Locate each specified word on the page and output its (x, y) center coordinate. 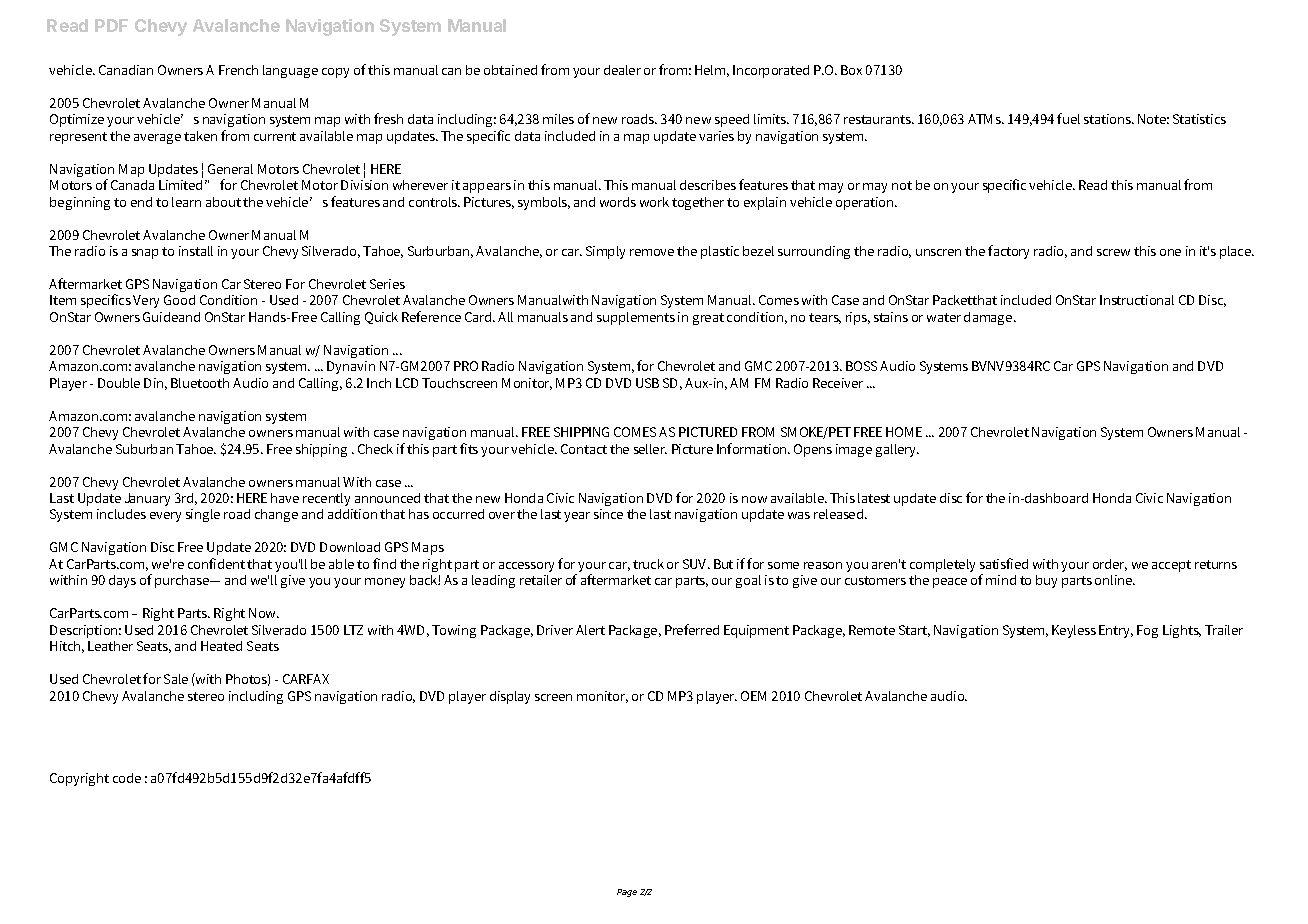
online (1115, 580)
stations (1109, 119)
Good (179, 300)
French (238, 70)
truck (648, 564)
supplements (636, 318)
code (127, 778)
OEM (753, 696)
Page (627, 893)
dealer (622, 70)
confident (216, 563)
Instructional (1137, 300)
